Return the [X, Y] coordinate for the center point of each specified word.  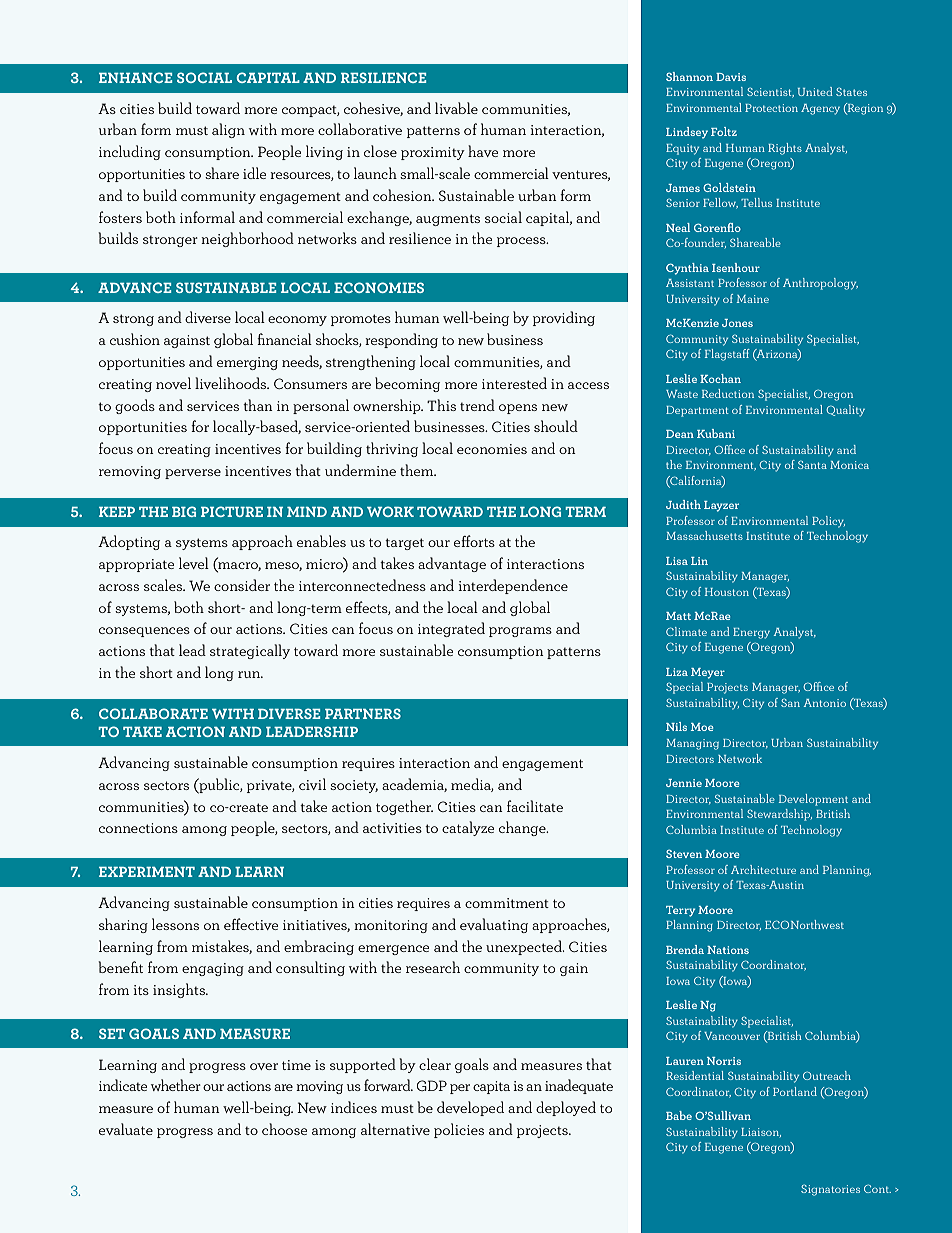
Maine [753, 299]
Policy [828, 522]
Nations [728, 950]
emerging [247, 363]
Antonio [825, 703]
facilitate [535, 806]
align [228, 130]
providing [564, 318]
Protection [771, 108]
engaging [213, 969]
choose [284, 1129]
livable [456, 108]
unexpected [525, 947]
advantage [452, 564]
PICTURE [232, 511]
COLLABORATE [153, 713]
